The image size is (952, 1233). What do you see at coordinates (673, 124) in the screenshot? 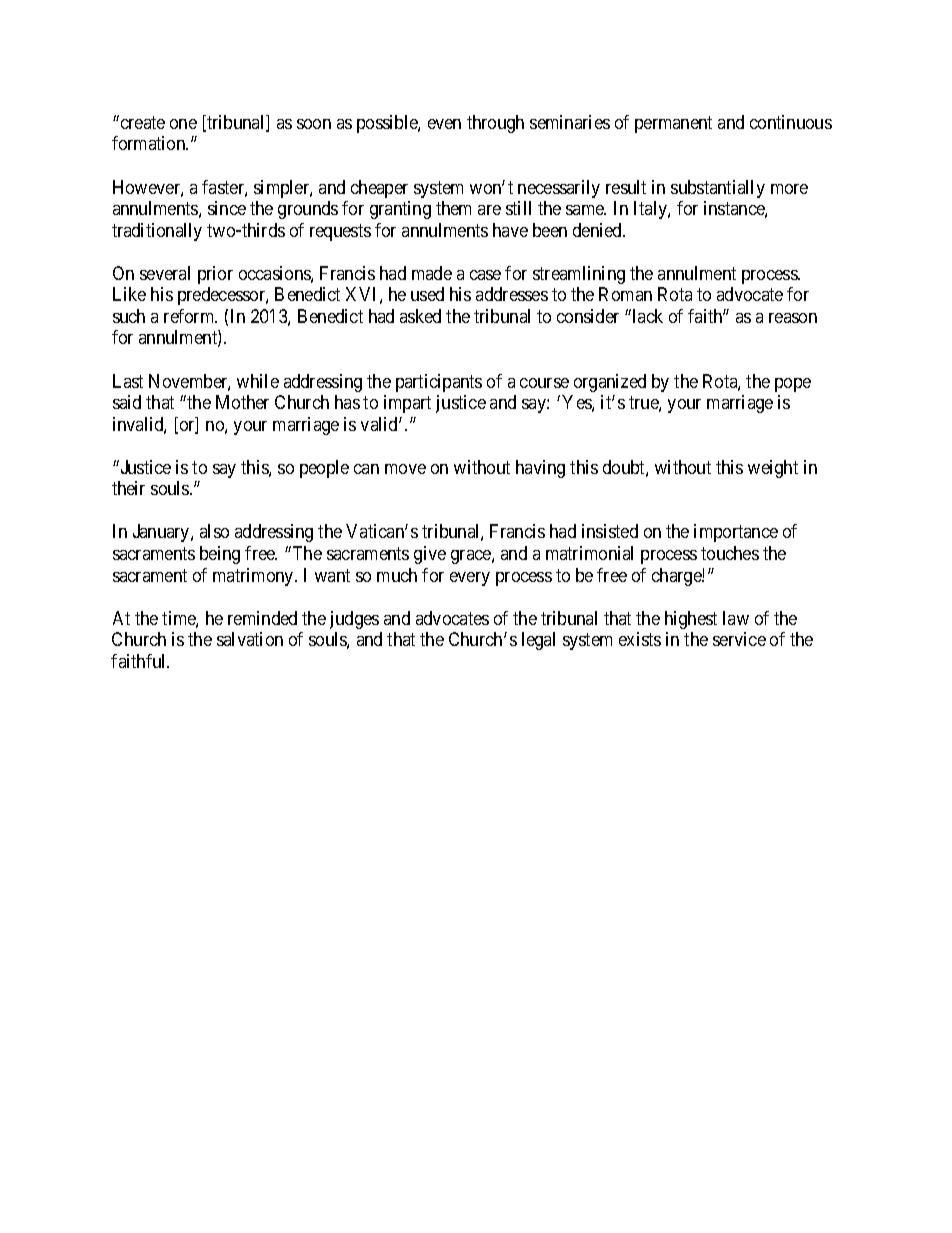
I see `permanent` at bounding box center [673, 124].
